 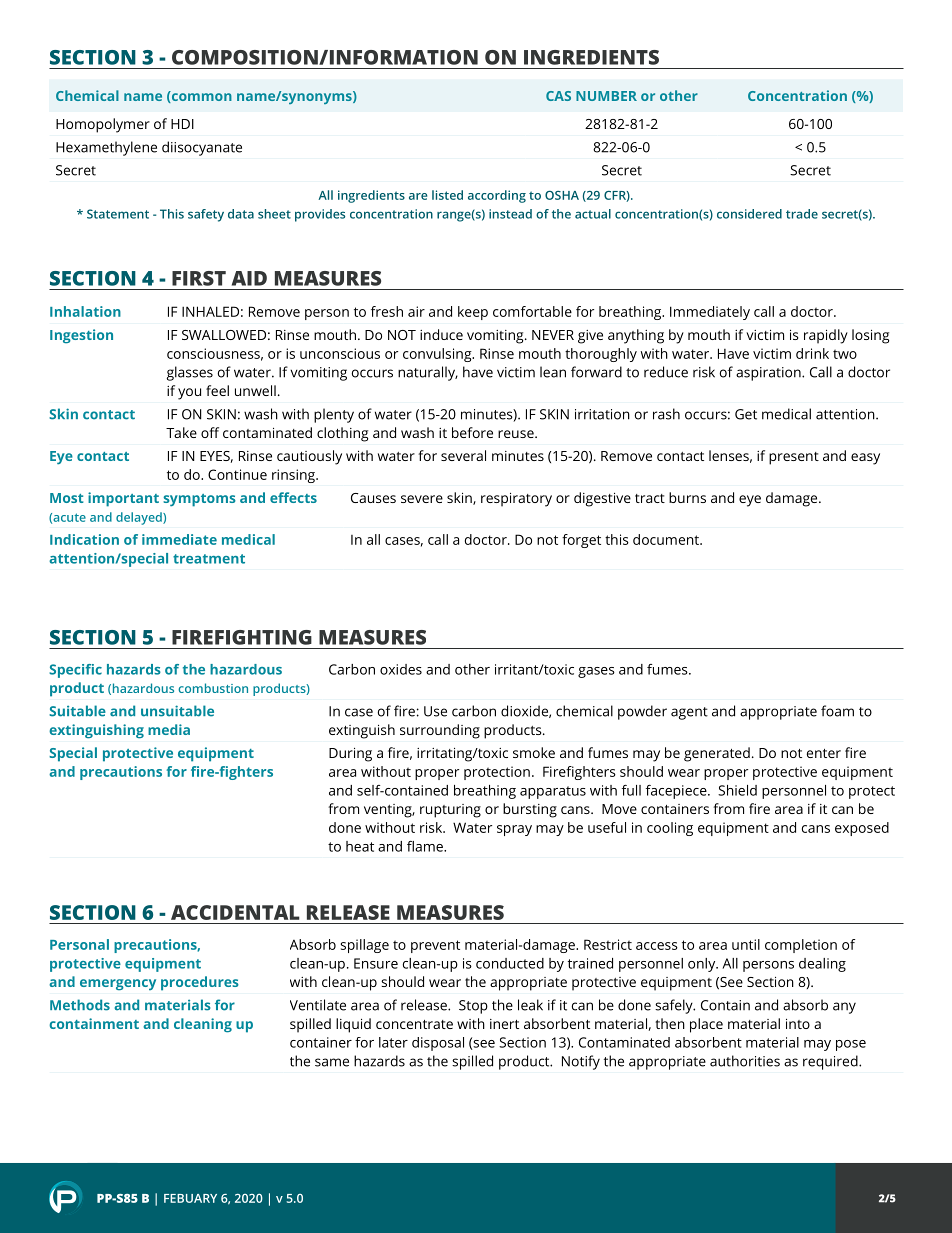 What do you see at coordinates (473, 313) in the page?
I see `keep` at bounding box center [473, 313].
